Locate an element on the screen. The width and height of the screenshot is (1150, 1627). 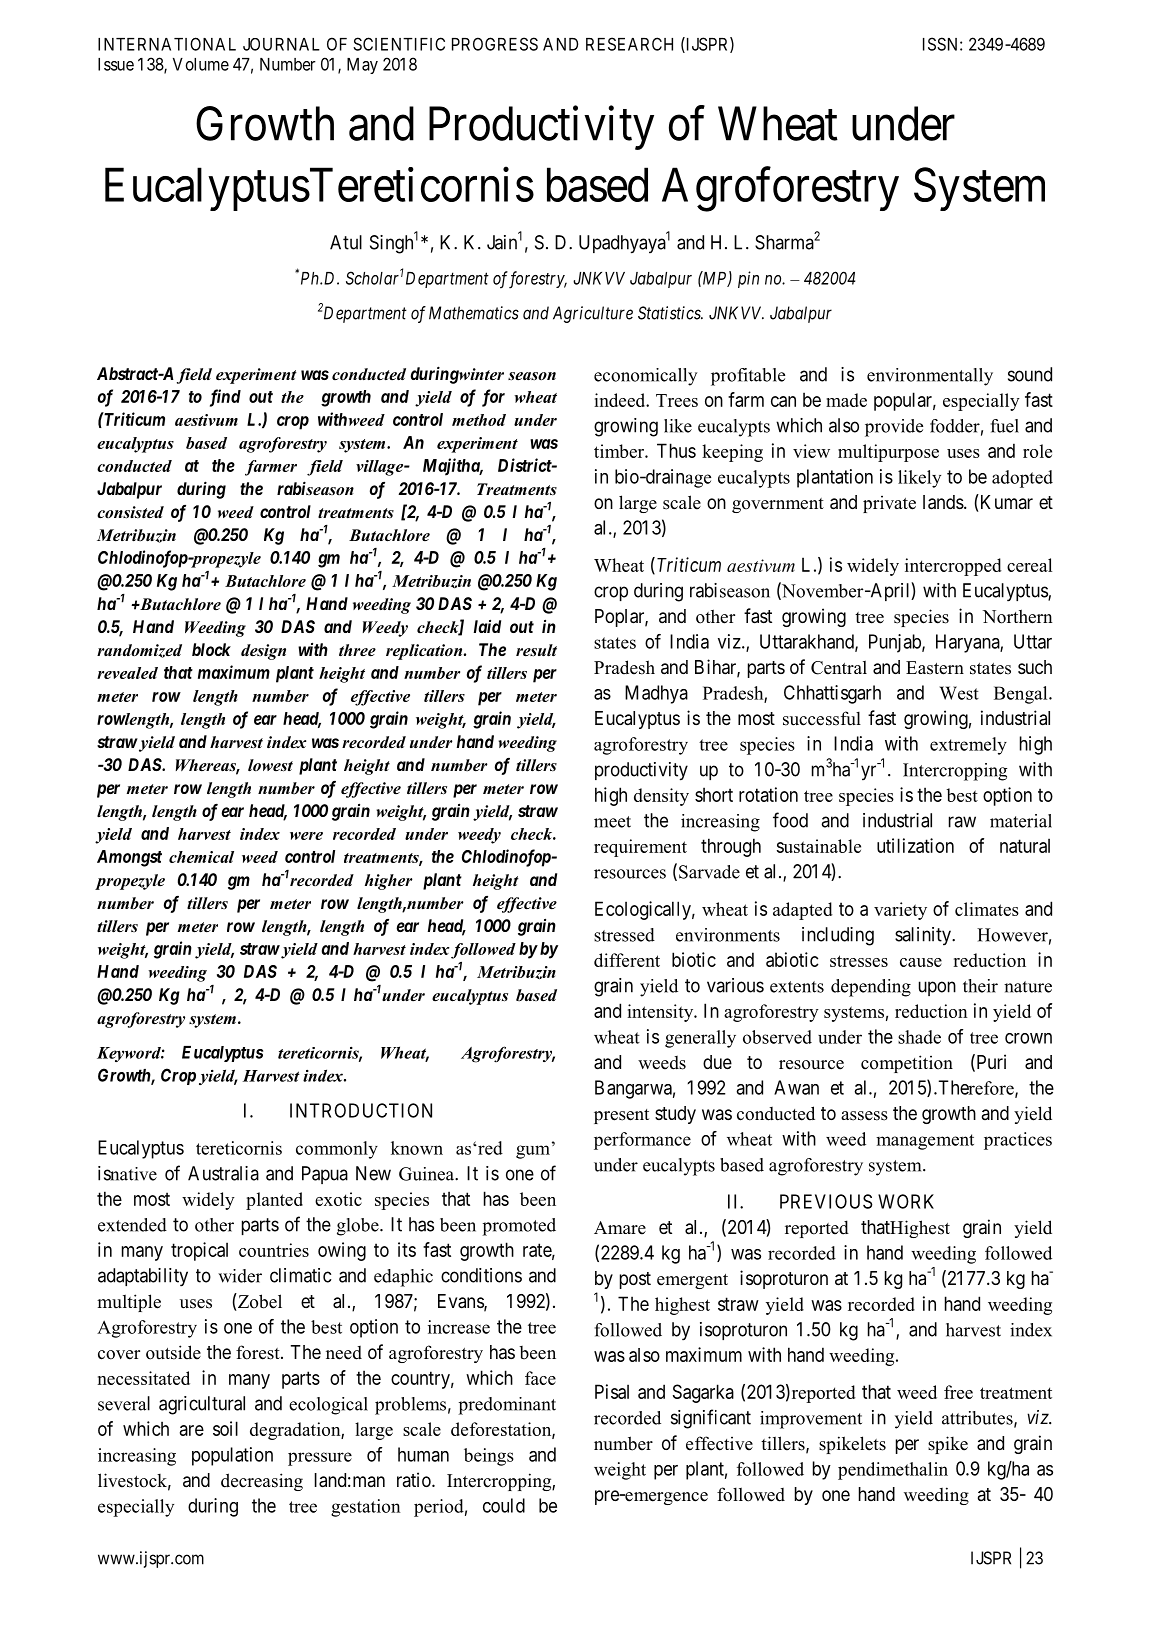
laid is located at coordinates (487, 626).
